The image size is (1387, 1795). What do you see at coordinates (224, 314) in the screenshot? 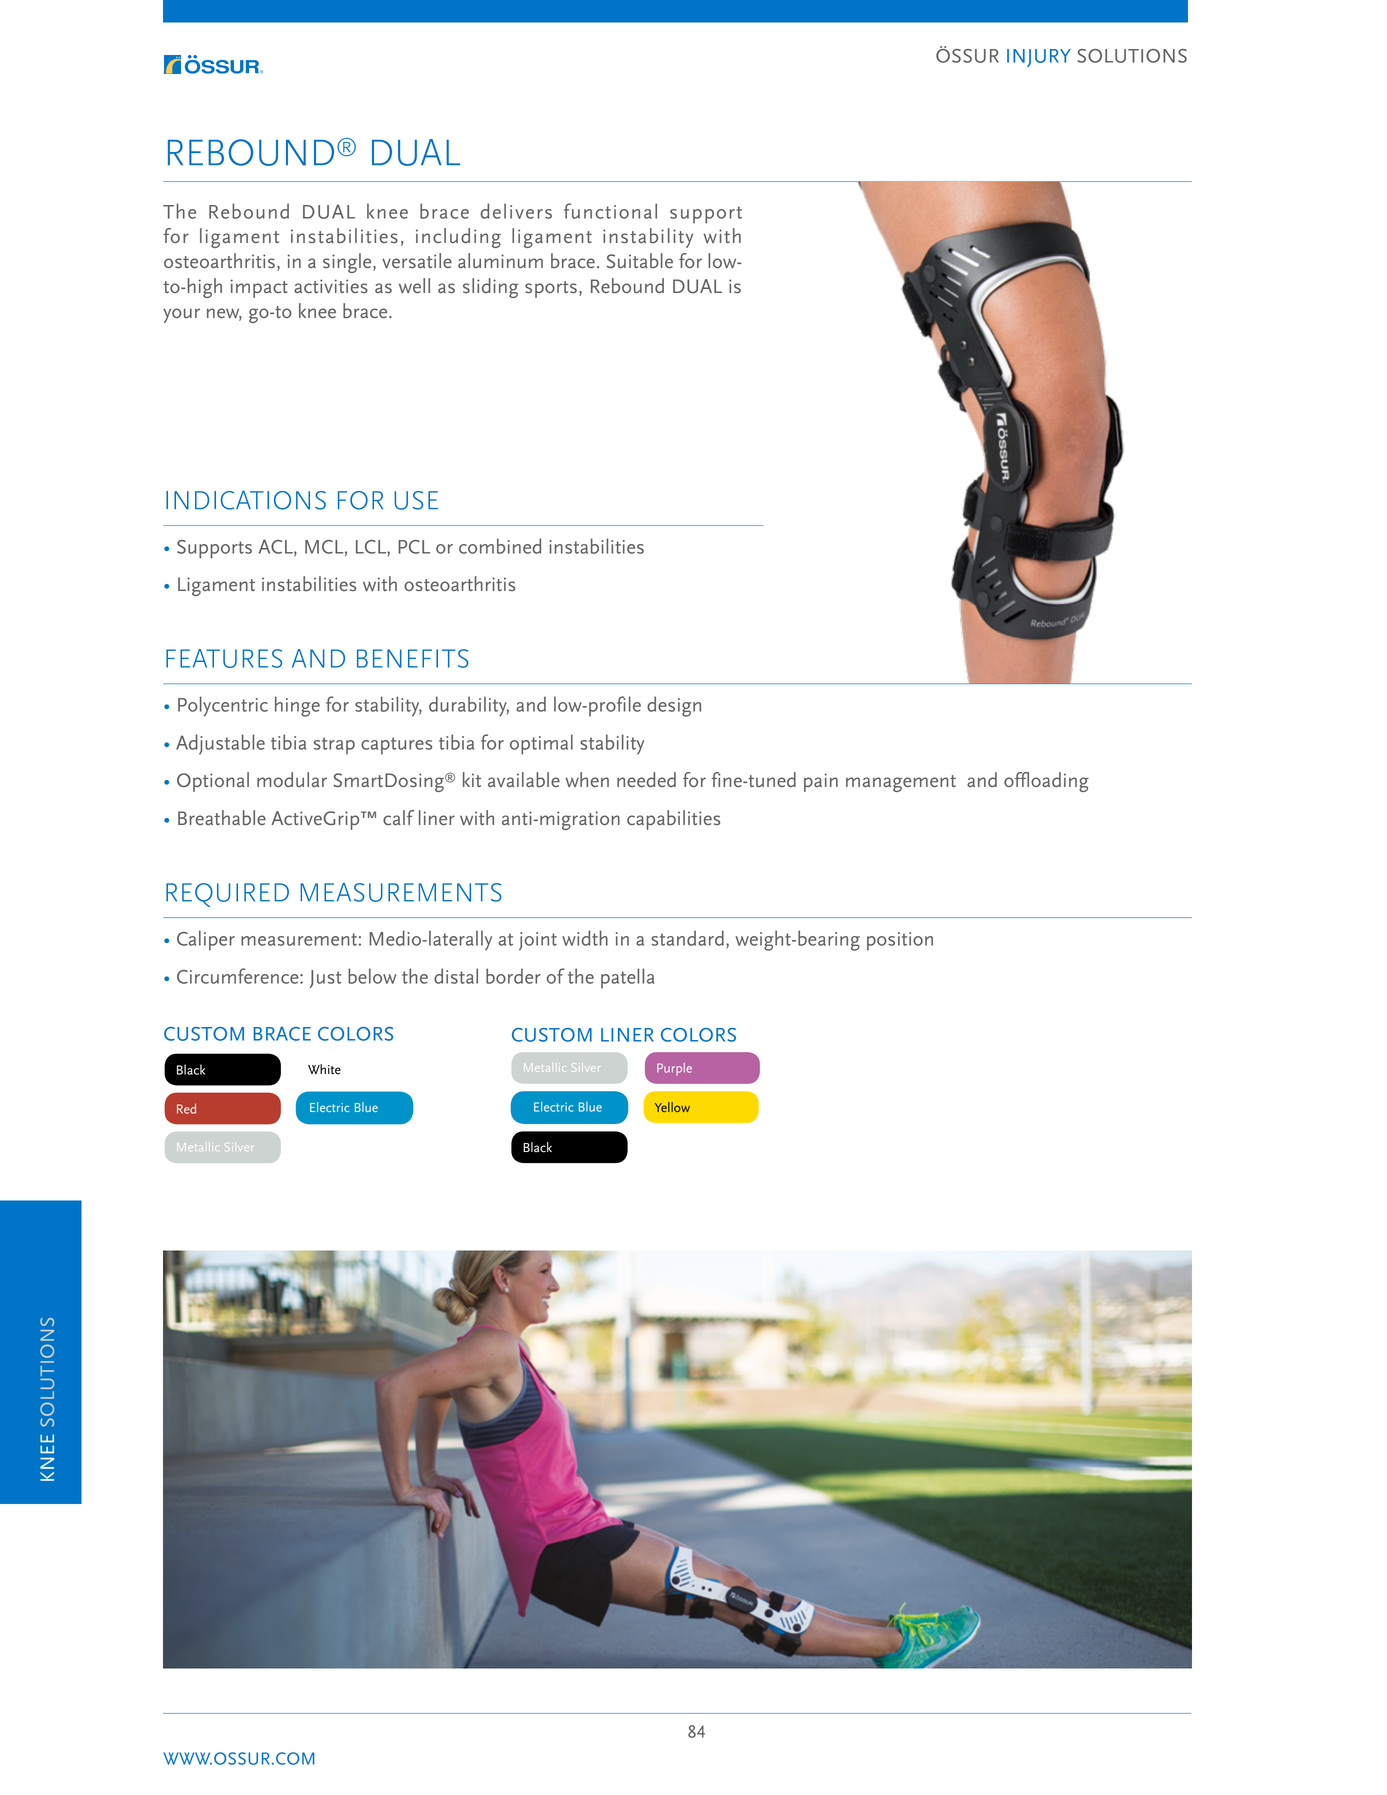
I see `new` at bounding box center [224, 314].
